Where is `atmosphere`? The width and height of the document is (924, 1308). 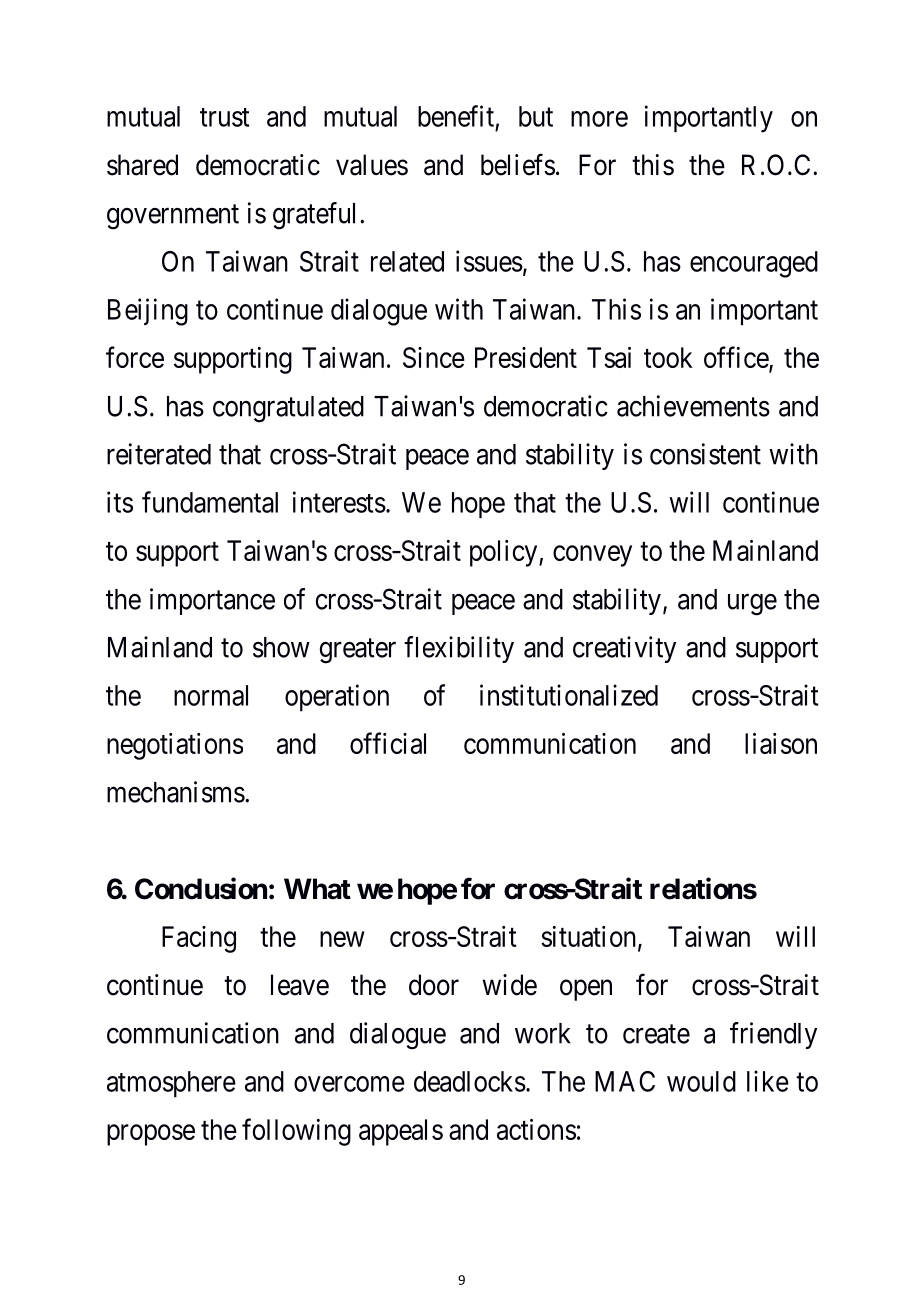
atmosphere is located at coordinates (171, 1084).
